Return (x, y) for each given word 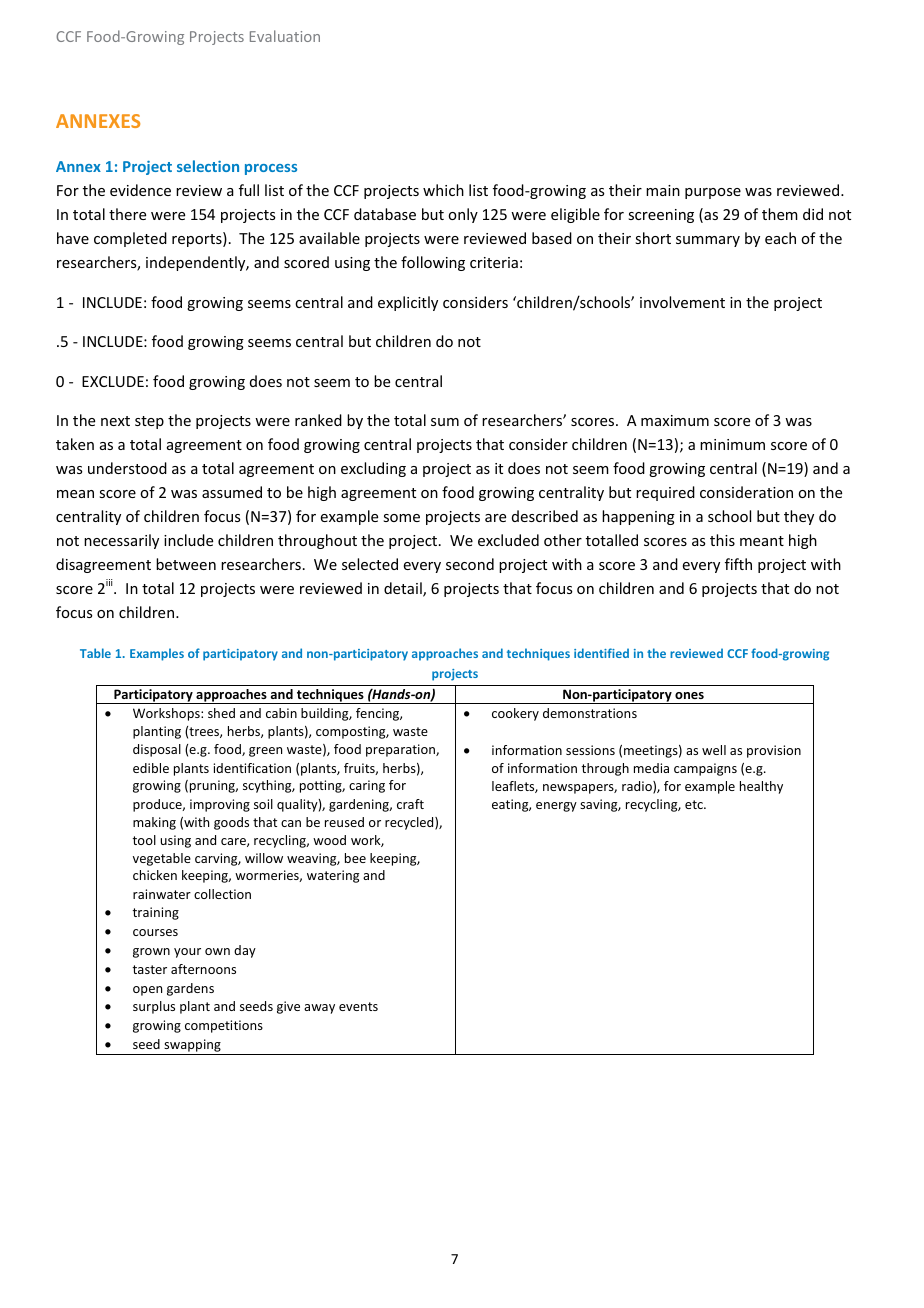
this (722, 540)
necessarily (121, 541)
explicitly (408, 303)
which (443, 190)
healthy (761, 787)
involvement (682, 302)
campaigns (705, 769)
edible (151, 768)
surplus (154, 1007)
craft (410, 804)
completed (130, 239)
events (358, 1006)
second (470, 564)
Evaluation (285, 36)
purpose (713, 193)
